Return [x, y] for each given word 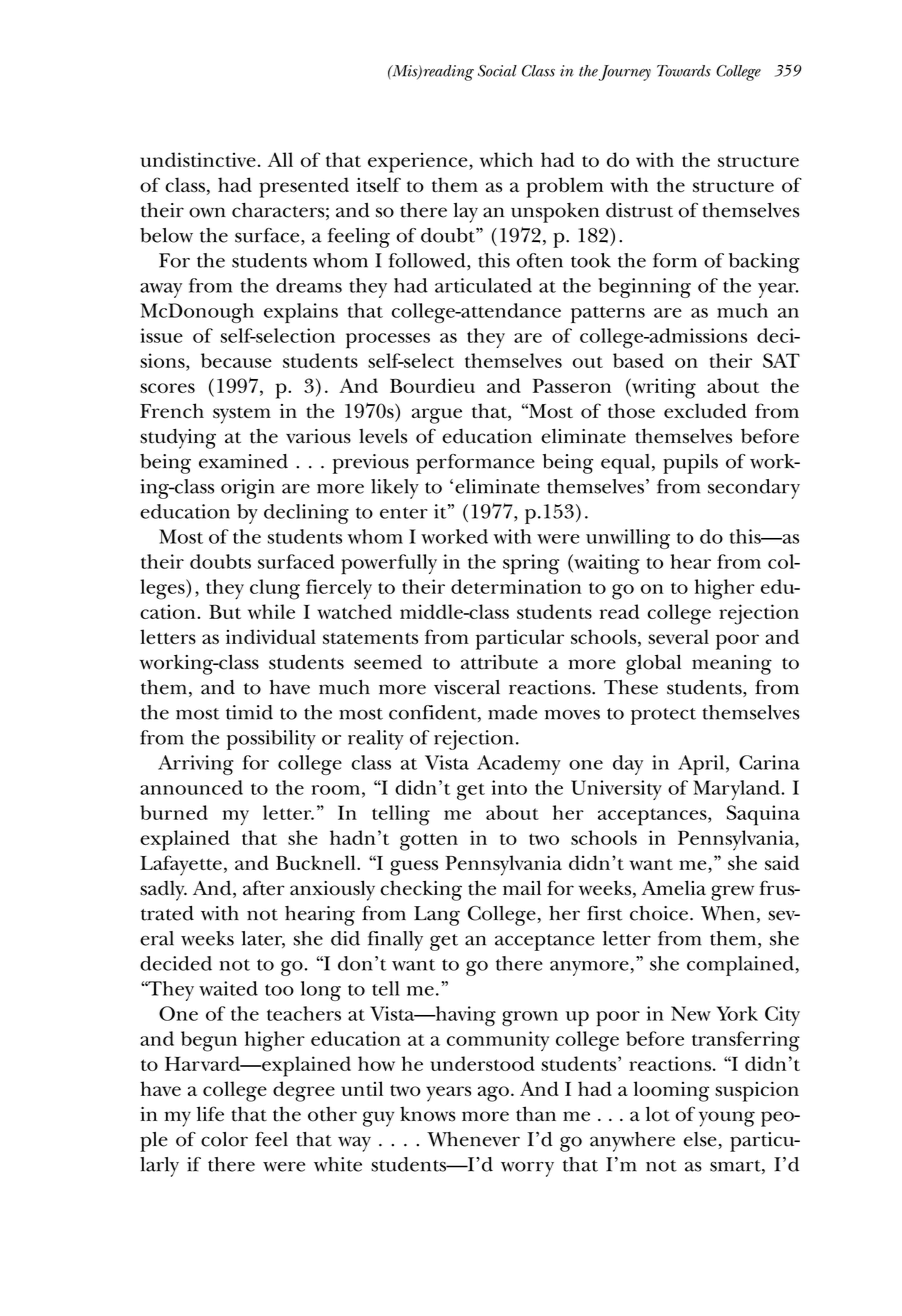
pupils [690, 464]
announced [191, 787]
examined [243, 461]
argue [437, 416]
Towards [684, 71]
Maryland [737, 790]
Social [497, 71]
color [224, 1139]
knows [428, 1114]
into [509, 787]
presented [304, 187]
